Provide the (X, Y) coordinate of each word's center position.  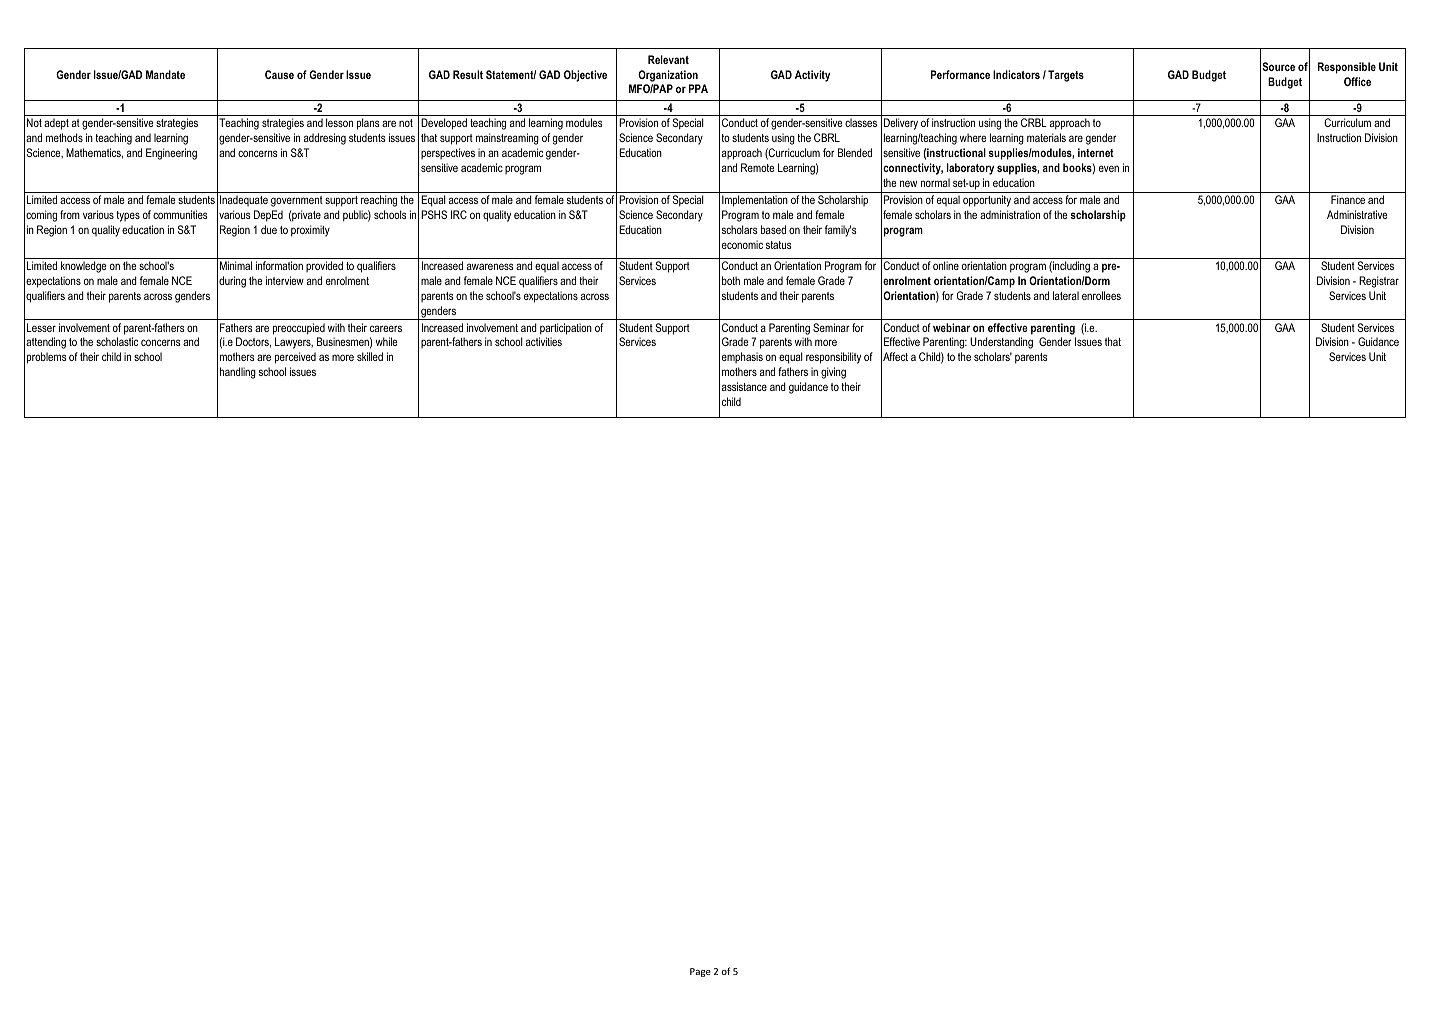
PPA (698, 88)
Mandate (165, 74)
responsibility (833, 358)
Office (1357, 81)
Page (700, 972)
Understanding (1001, 343)
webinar (951, 327)
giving (833, 373)
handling (238, 373)
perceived (295, 358)
